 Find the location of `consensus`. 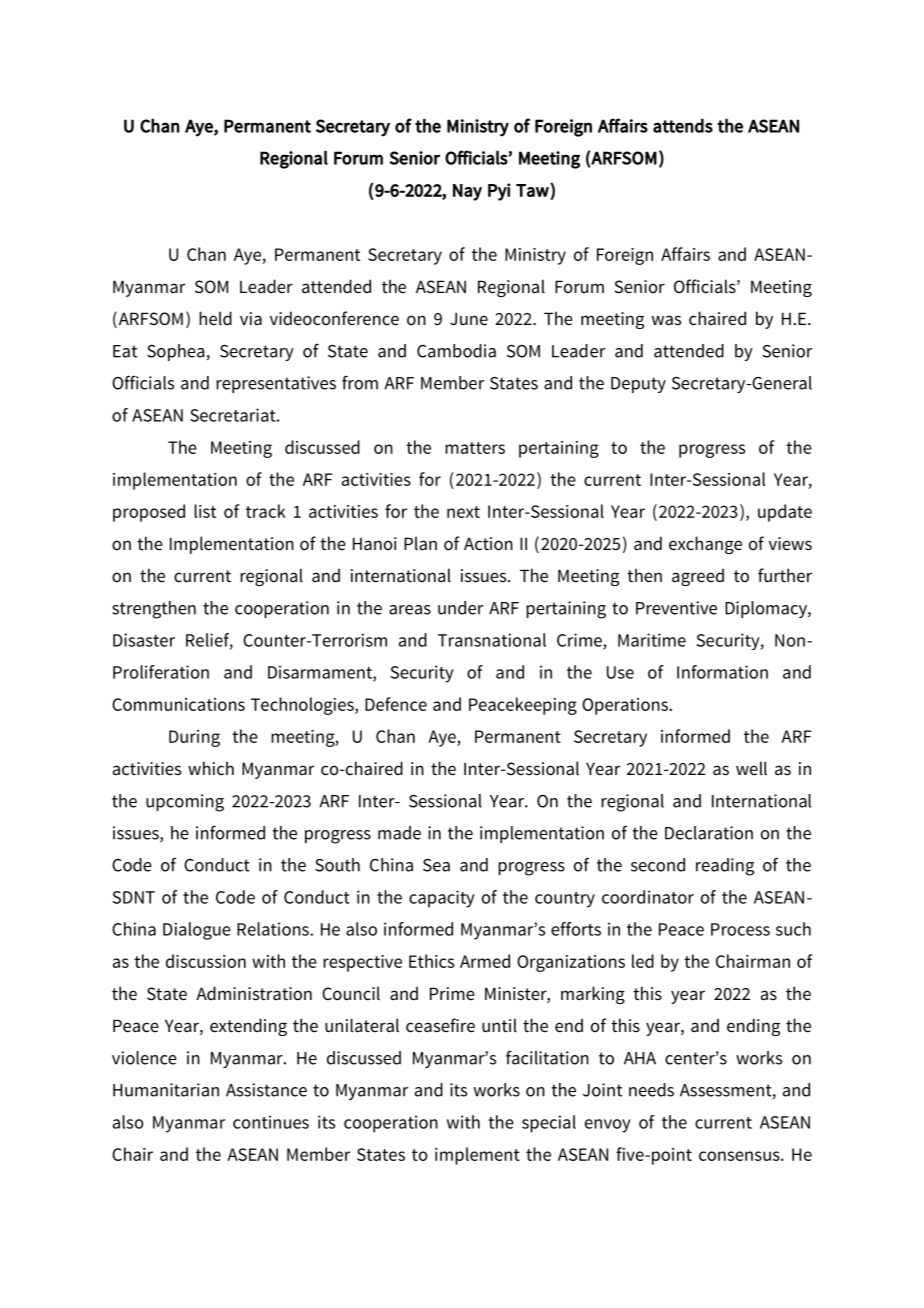

consensus is located at coordinates (740, 1156).
